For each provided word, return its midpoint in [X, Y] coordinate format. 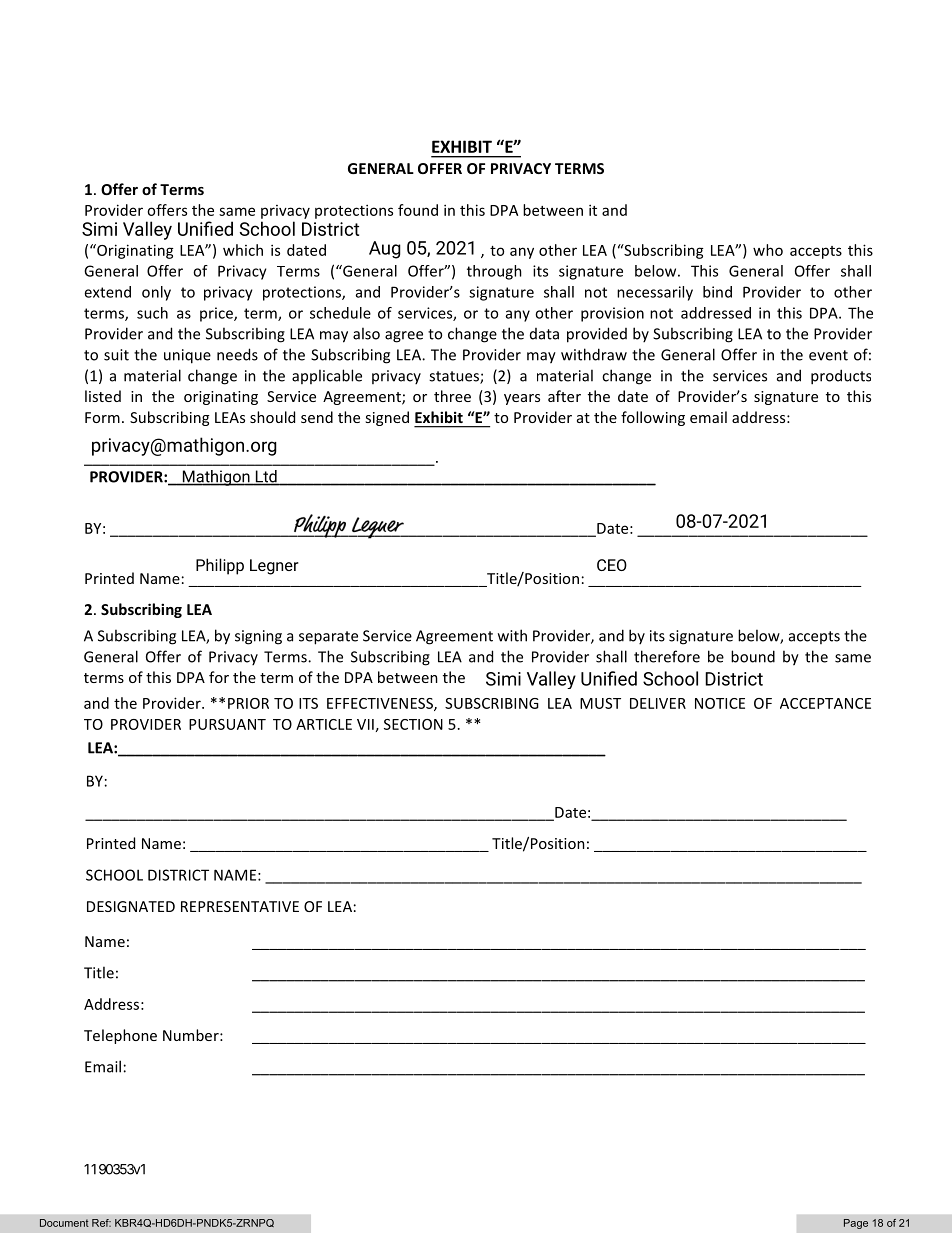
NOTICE [720, 703]
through [494, 272]
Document [64, 1223]
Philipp [220, 566]
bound [753, 656]
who [768, 250]
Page [856, 1224]
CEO [612, 565]
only [156, 293]
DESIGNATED [131, 906]
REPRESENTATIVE [240, 906]
